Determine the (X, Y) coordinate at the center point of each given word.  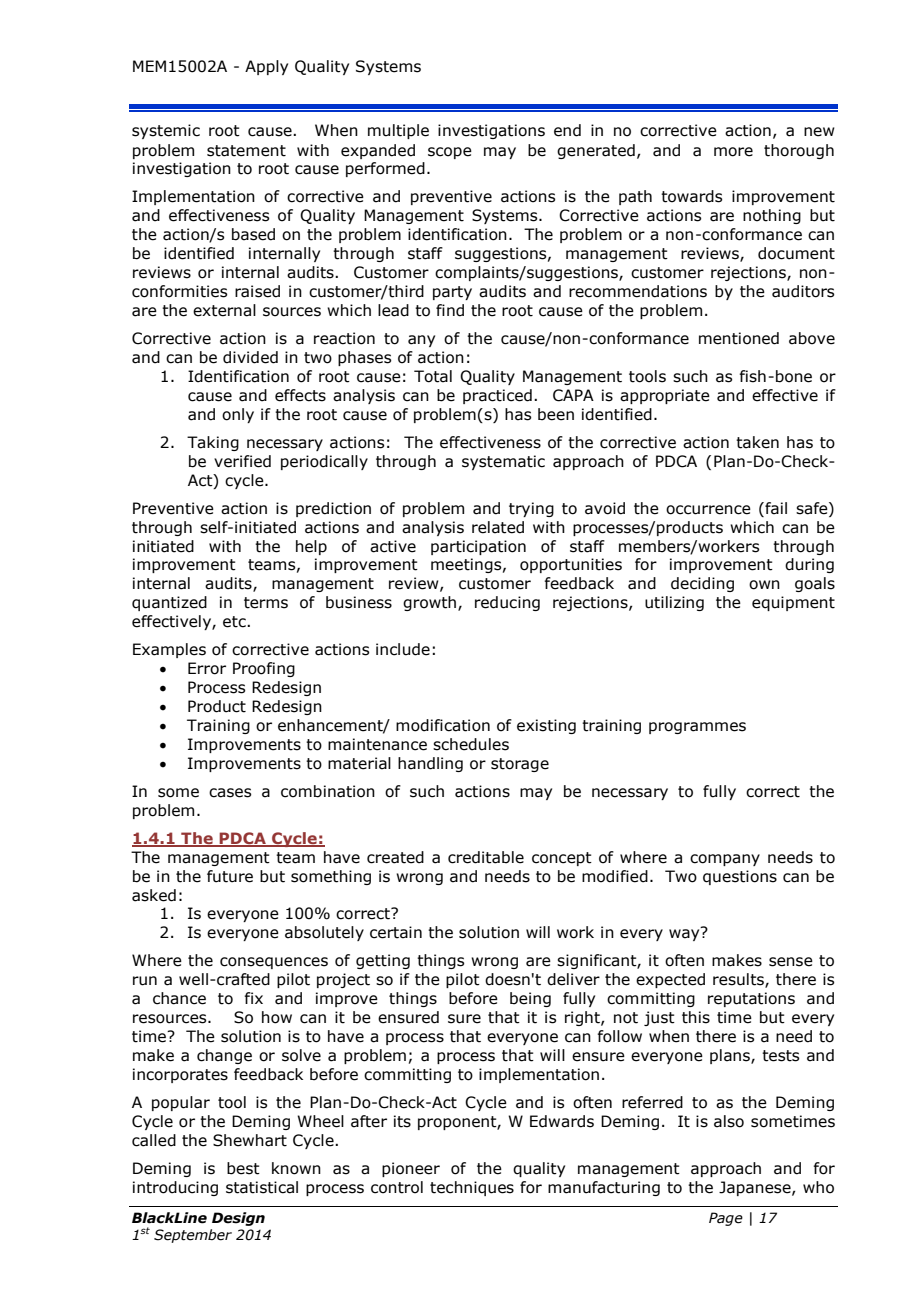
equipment (793, 603)
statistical (262, 1187)
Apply (266, 67)
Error (207, 668)
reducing (507, 603)
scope (450, 153)
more (733, 152)
